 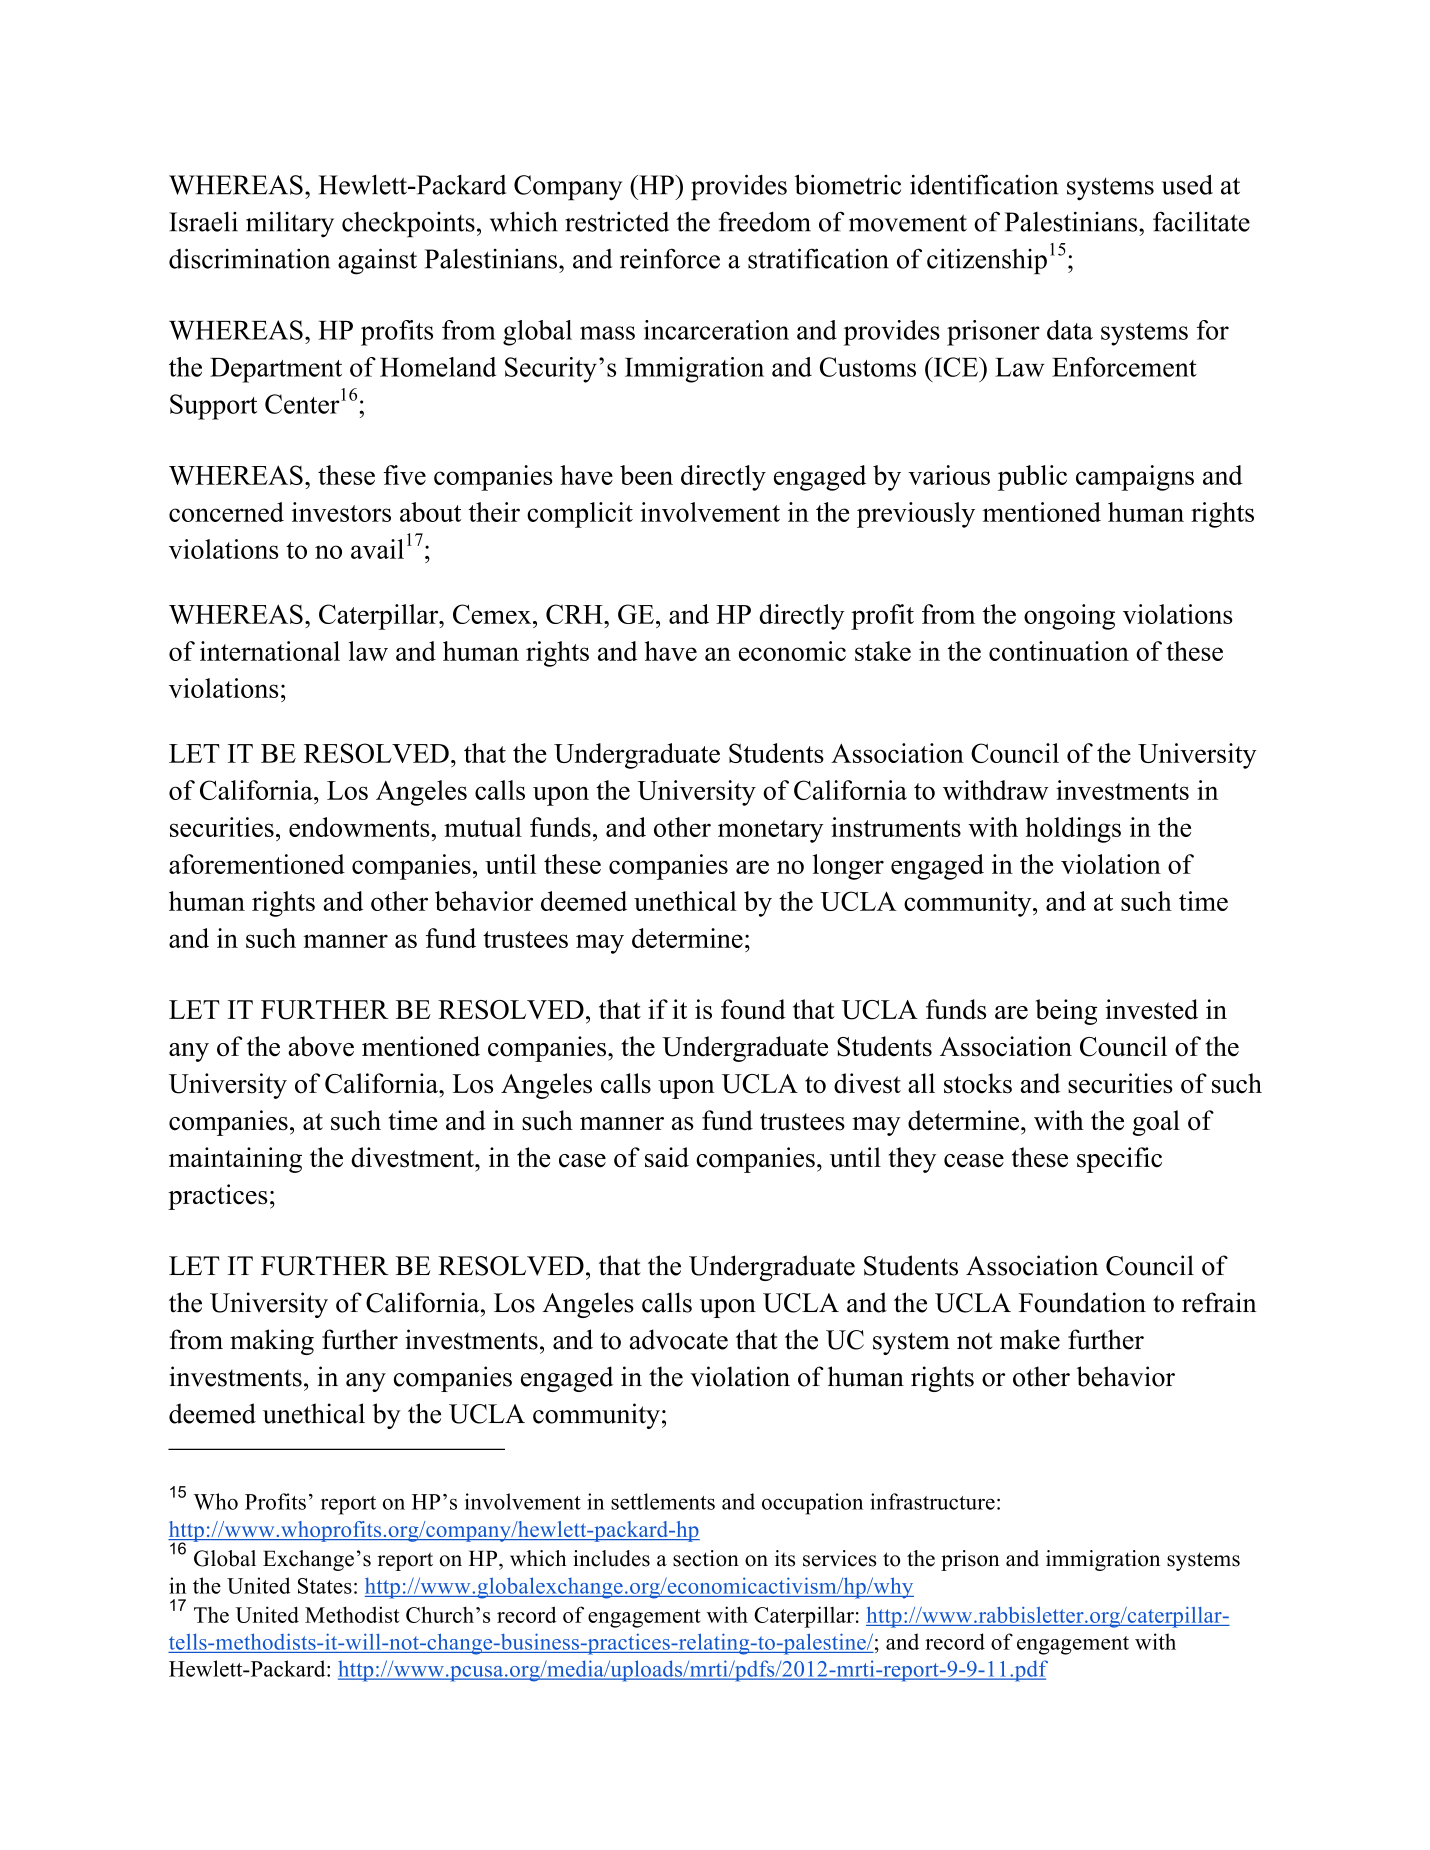 What do you see at coordinates (932, 1501) in the screenshot?
I see `infrastructure` at bounding box center [932, 1501].
